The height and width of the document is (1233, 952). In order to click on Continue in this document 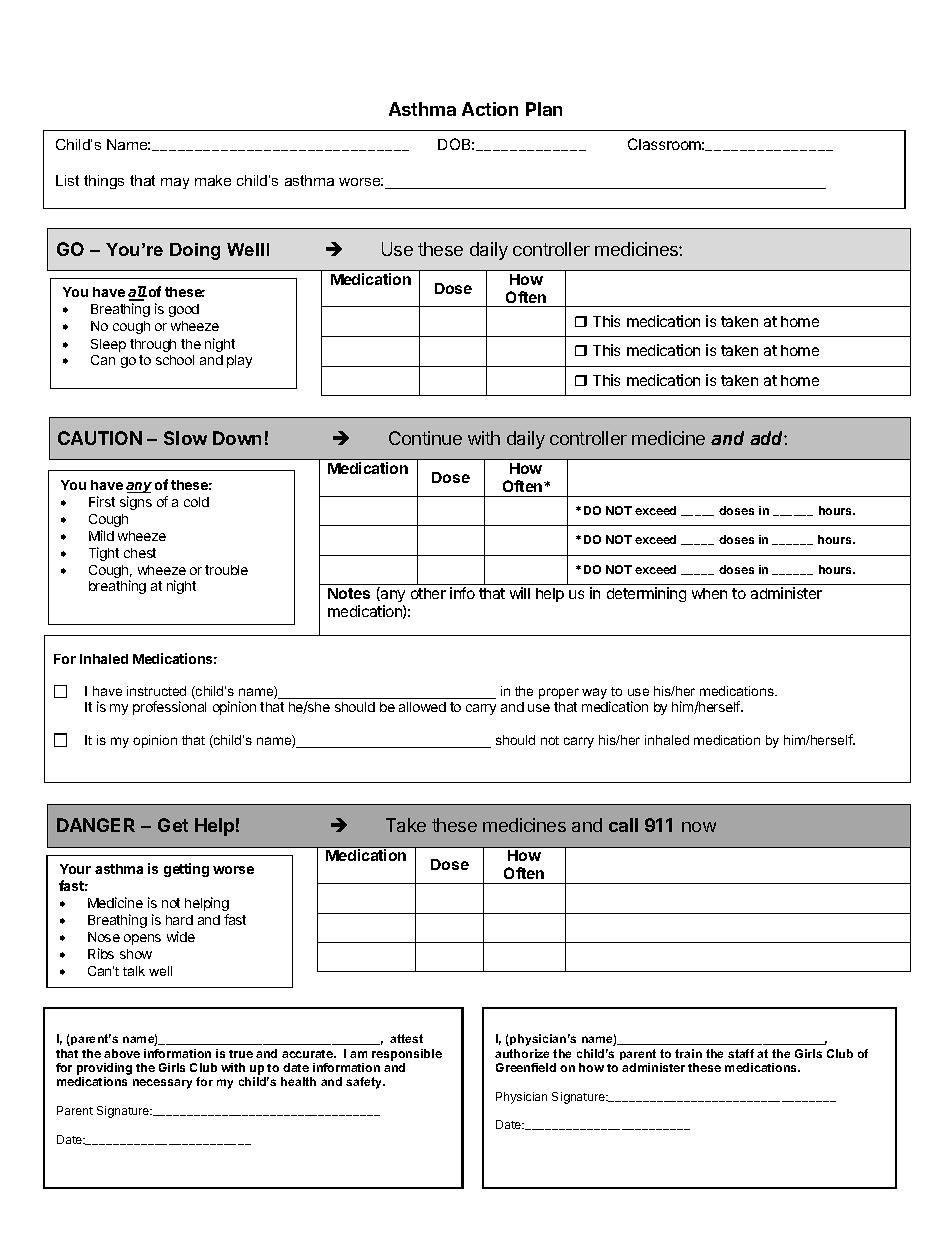, I will do `click(425, 438)`.
